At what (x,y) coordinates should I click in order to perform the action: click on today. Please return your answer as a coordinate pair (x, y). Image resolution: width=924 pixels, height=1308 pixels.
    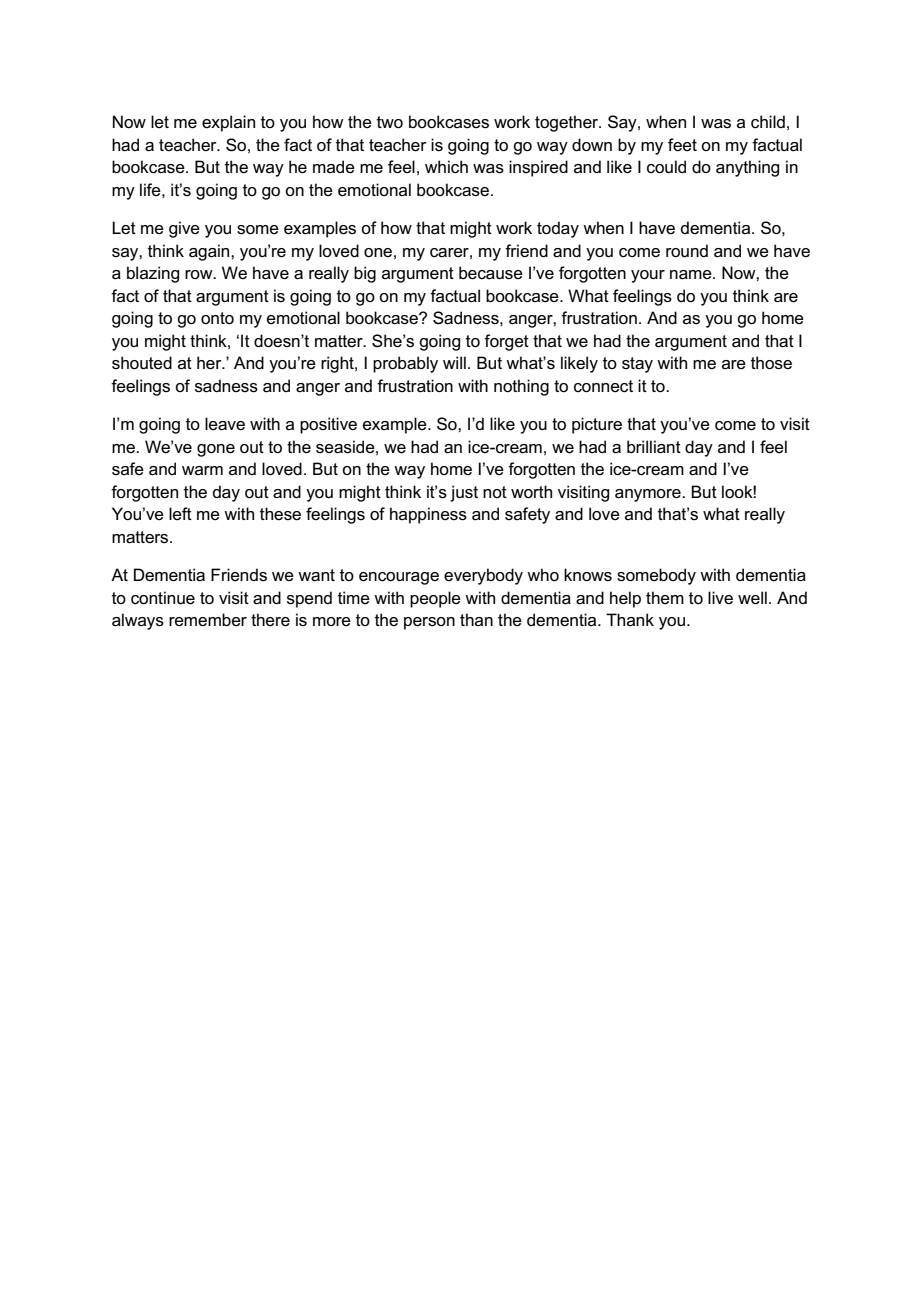
    Looking at the image, I should click on (558, 229).
